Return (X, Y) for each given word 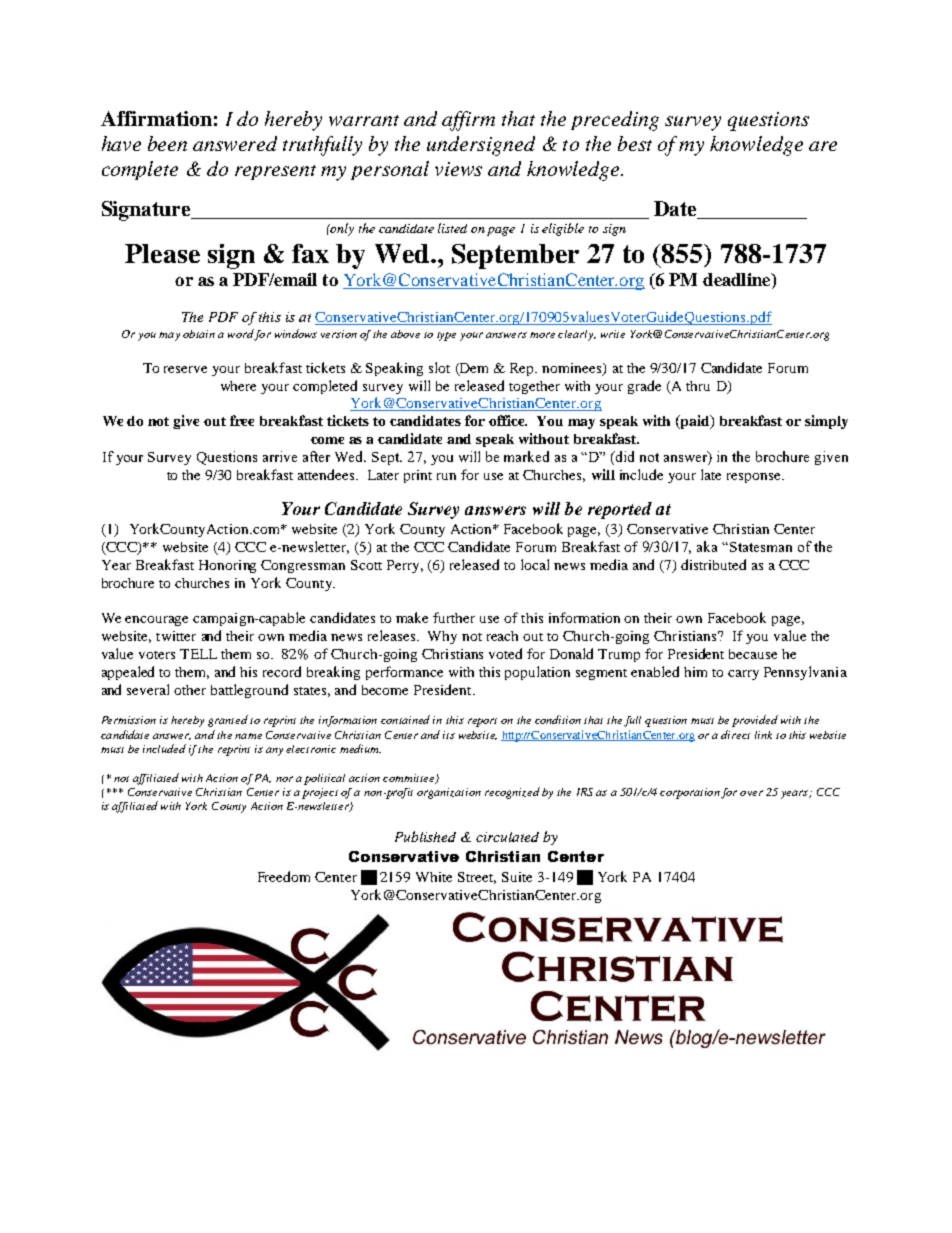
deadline (738, 281)
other (190, 690)
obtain (199, 334)
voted (505, 653)
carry (743, 675)
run (446, 476)
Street (477, 878)
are (823, 146)
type (446, 336)
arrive (280, 456)
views (458, 169)
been (167, 143)
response (755, 478)
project (320, 793)
